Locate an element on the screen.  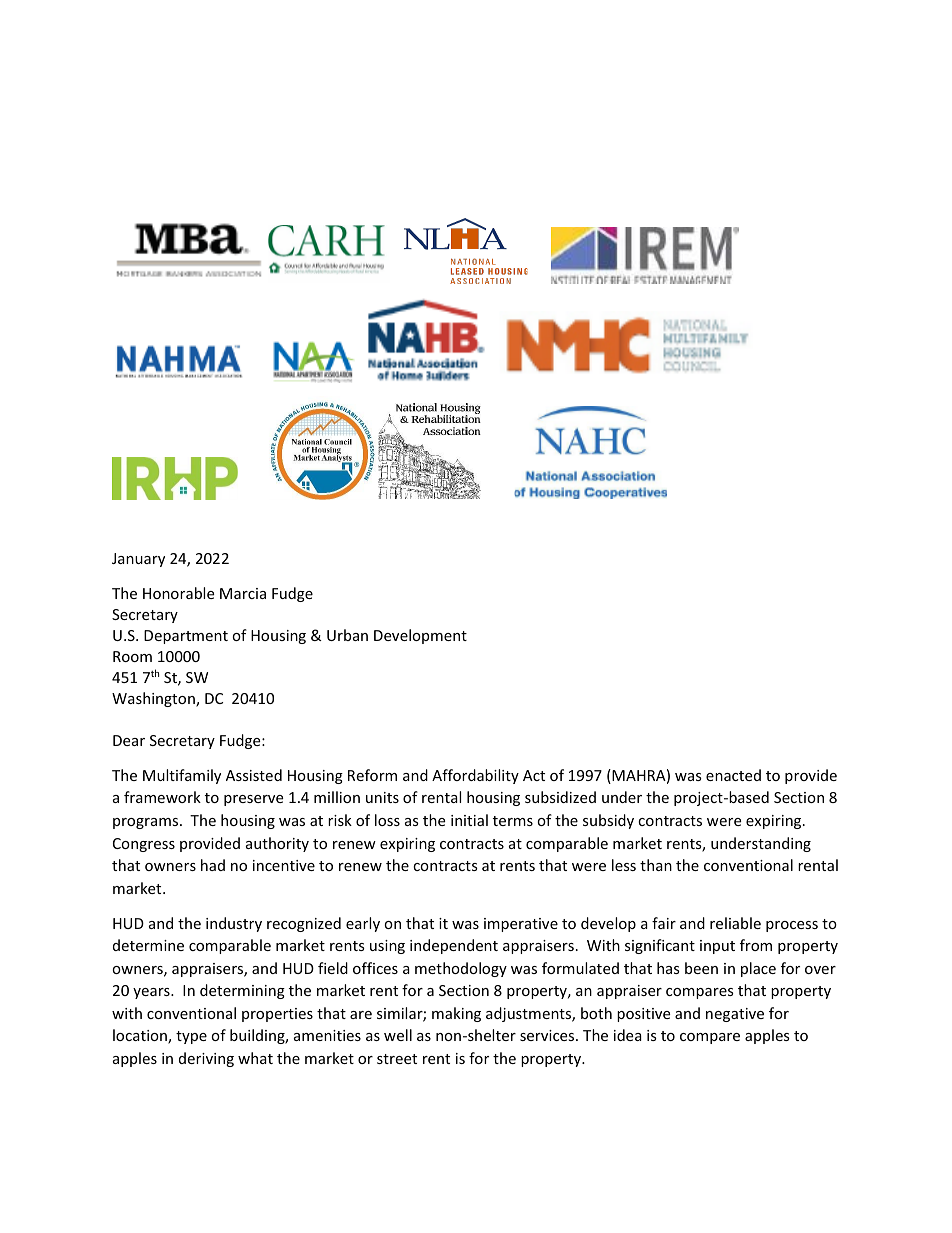
had is located at coordinates (213, 865).
